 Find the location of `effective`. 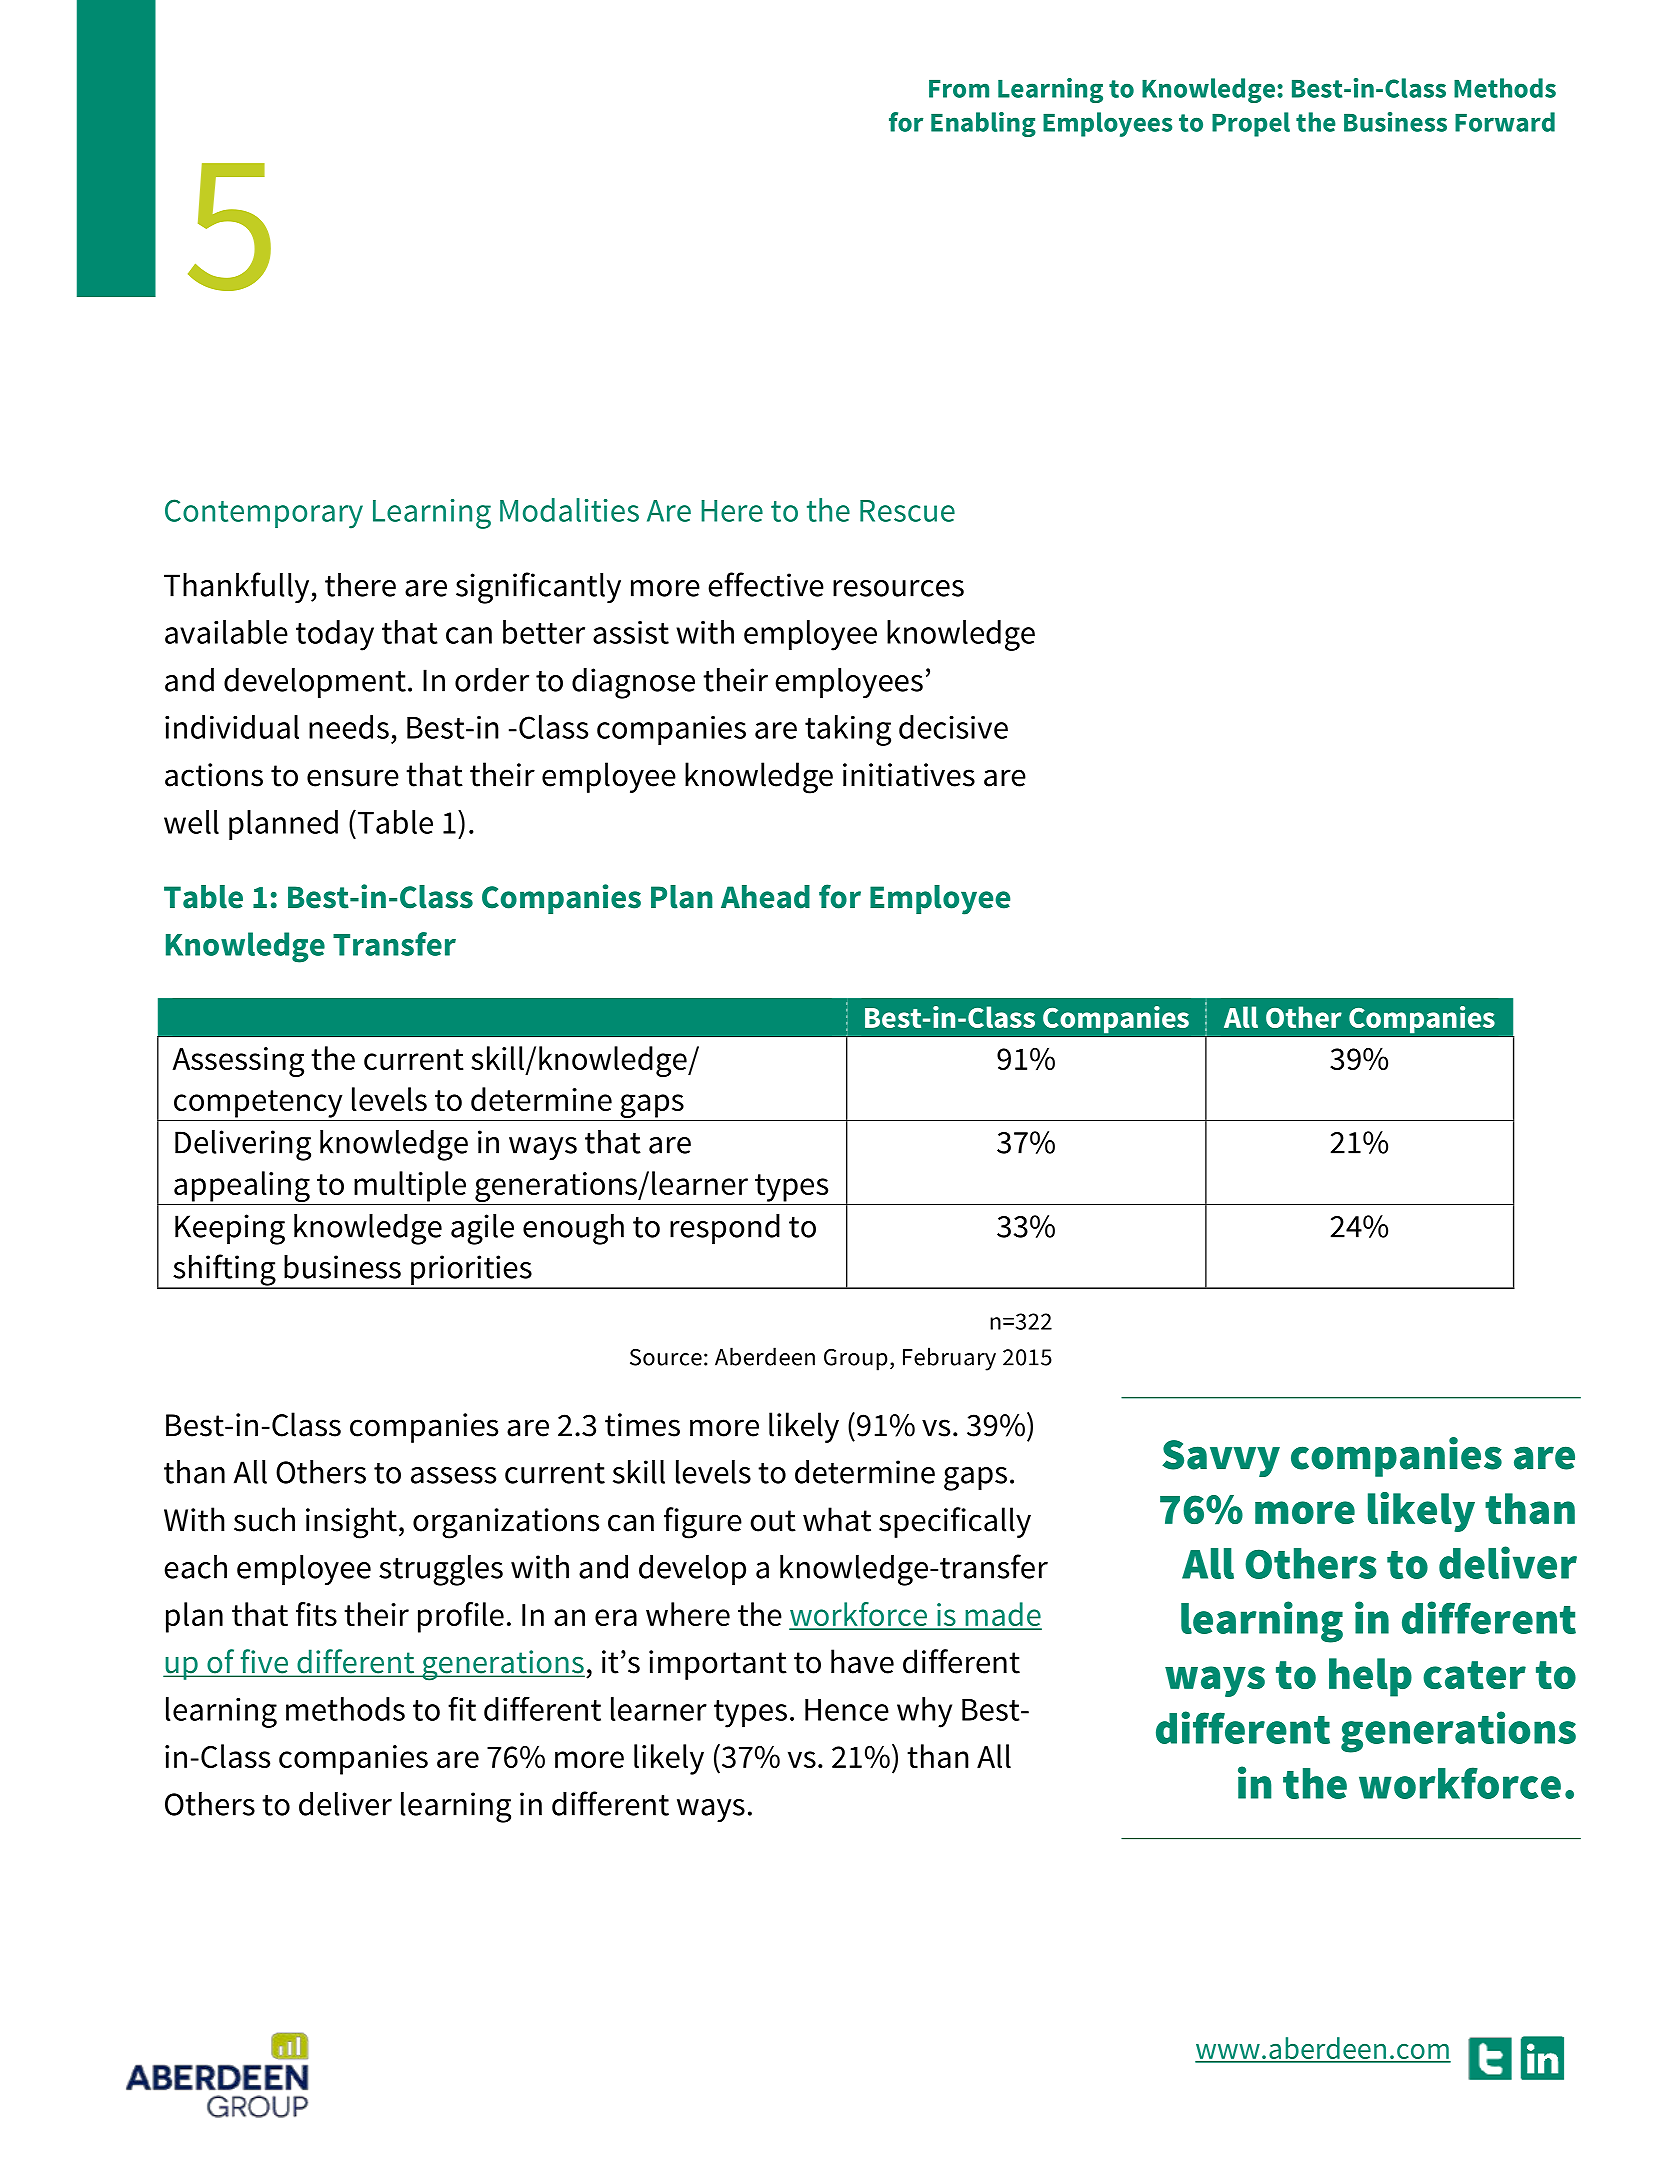

effective is located at coordinates (766, 584).
